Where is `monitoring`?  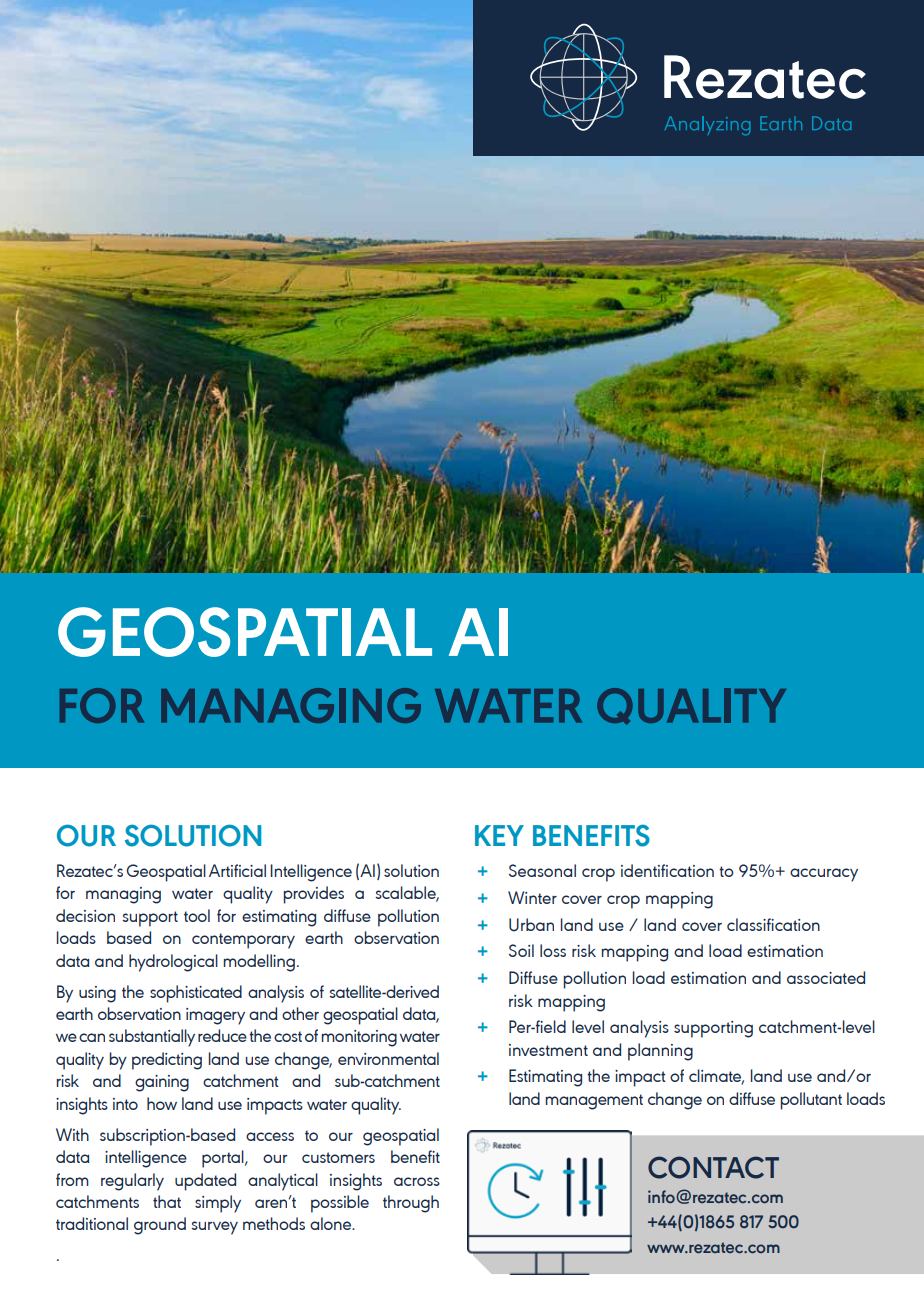 monitoring is located at coordinates (359, 1038).
